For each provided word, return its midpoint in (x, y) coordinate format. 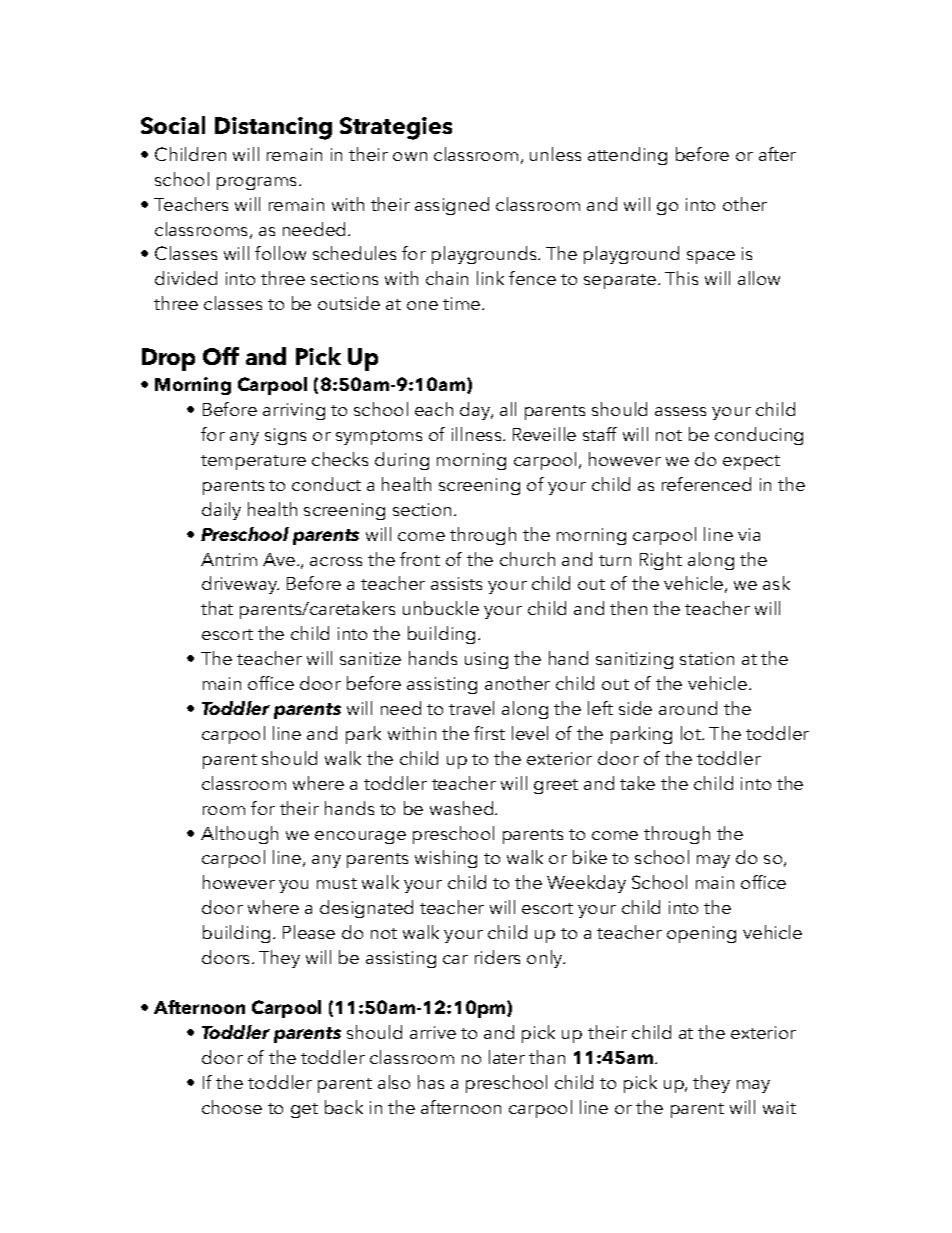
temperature (253, 462)
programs (258, 183)
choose (232, 1107)
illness (478, 434)
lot (692, 733)
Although (239, 835)
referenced (706, 484)
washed (463, 808)
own (410, 156)
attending (627, 156)
